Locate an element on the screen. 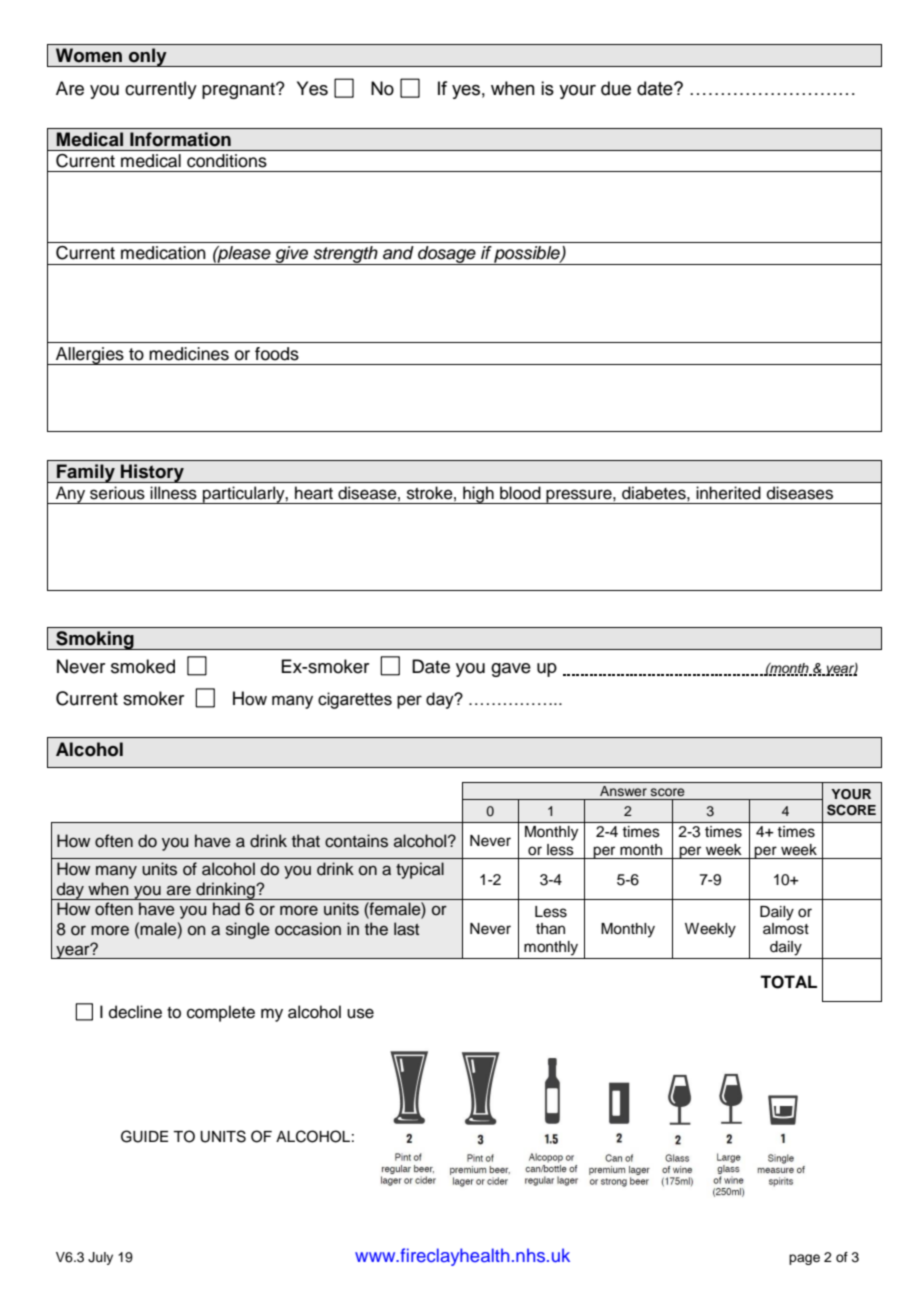 This screenshot has width=924, height=1308. only is located at coordinates (148, 57).
